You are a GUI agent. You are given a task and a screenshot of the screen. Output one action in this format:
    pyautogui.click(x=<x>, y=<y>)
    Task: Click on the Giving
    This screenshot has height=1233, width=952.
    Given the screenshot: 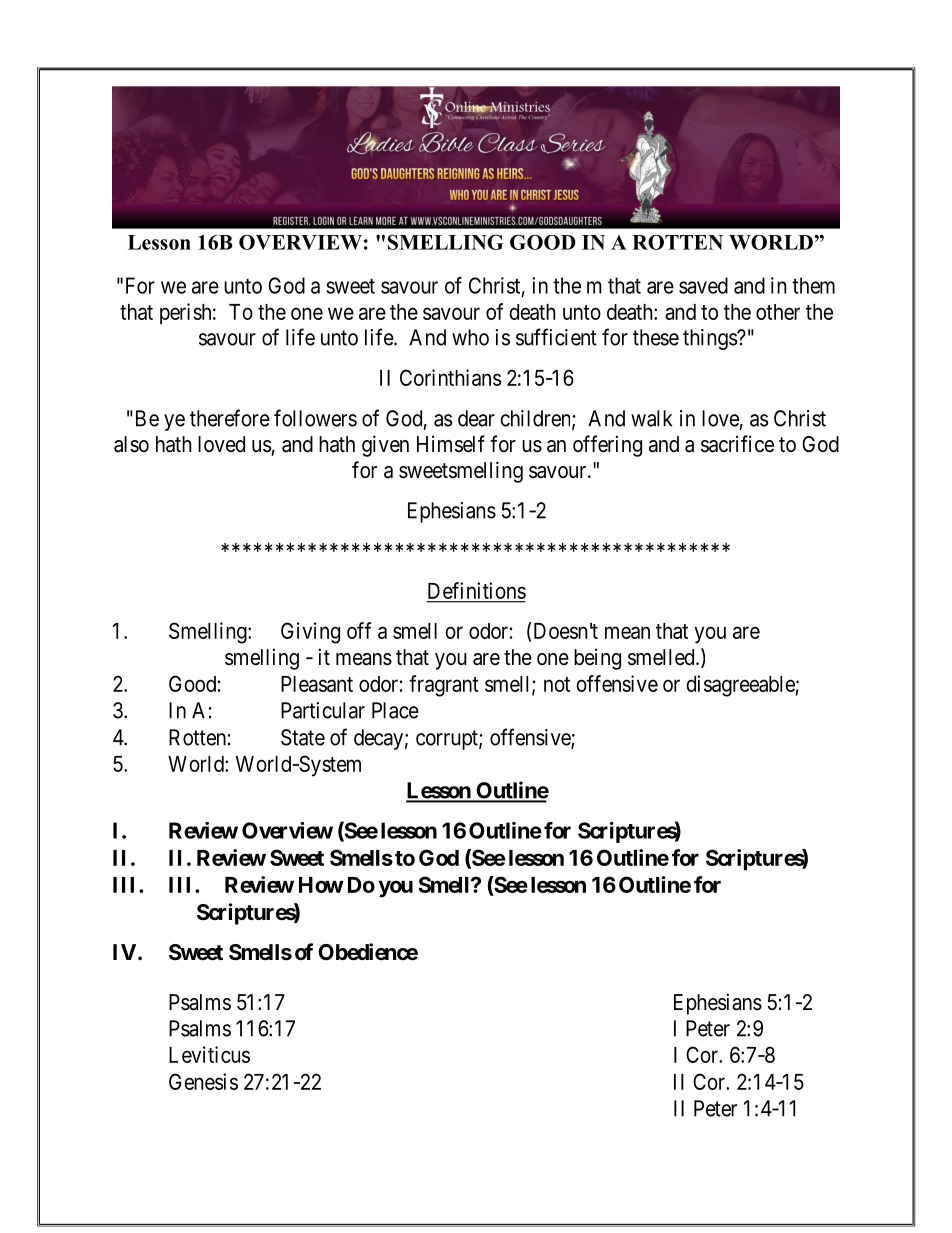 What is the action you would take?
    pyautogui.click(x=310, y=633)
